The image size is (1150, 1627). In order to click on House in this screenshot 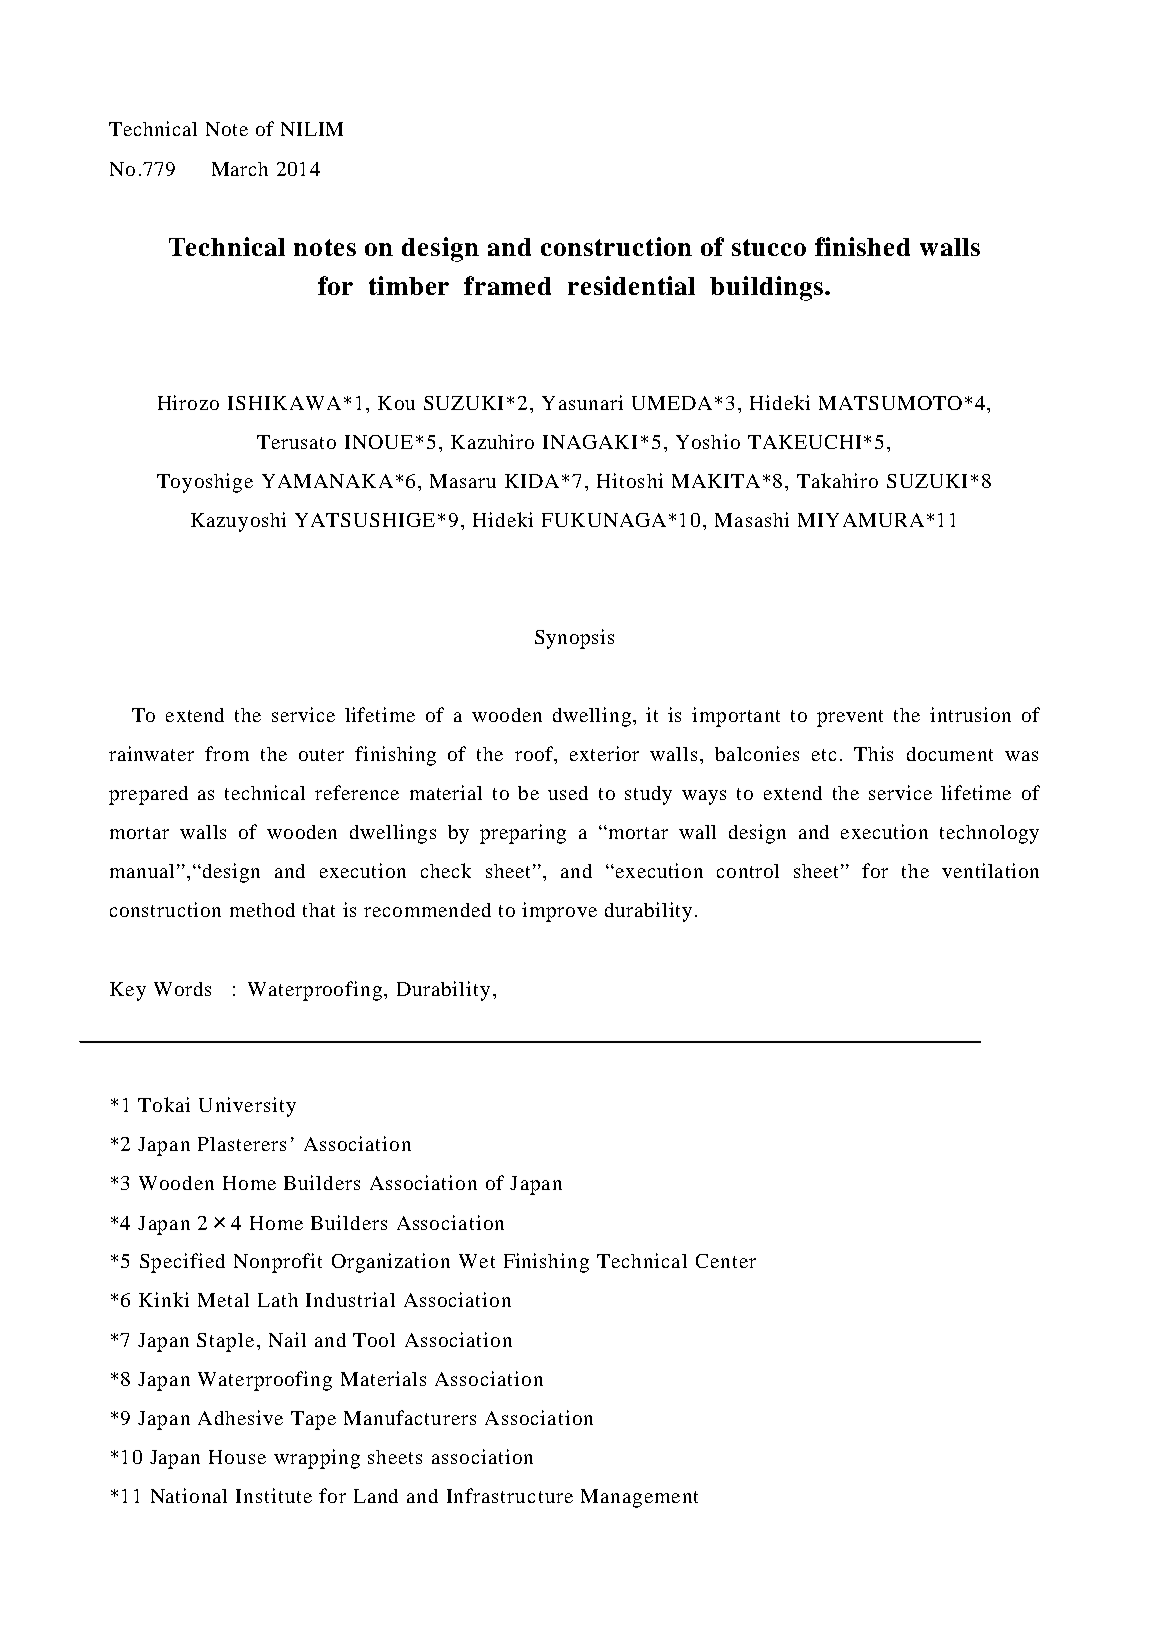, I will do `click(237, 1457)`.
